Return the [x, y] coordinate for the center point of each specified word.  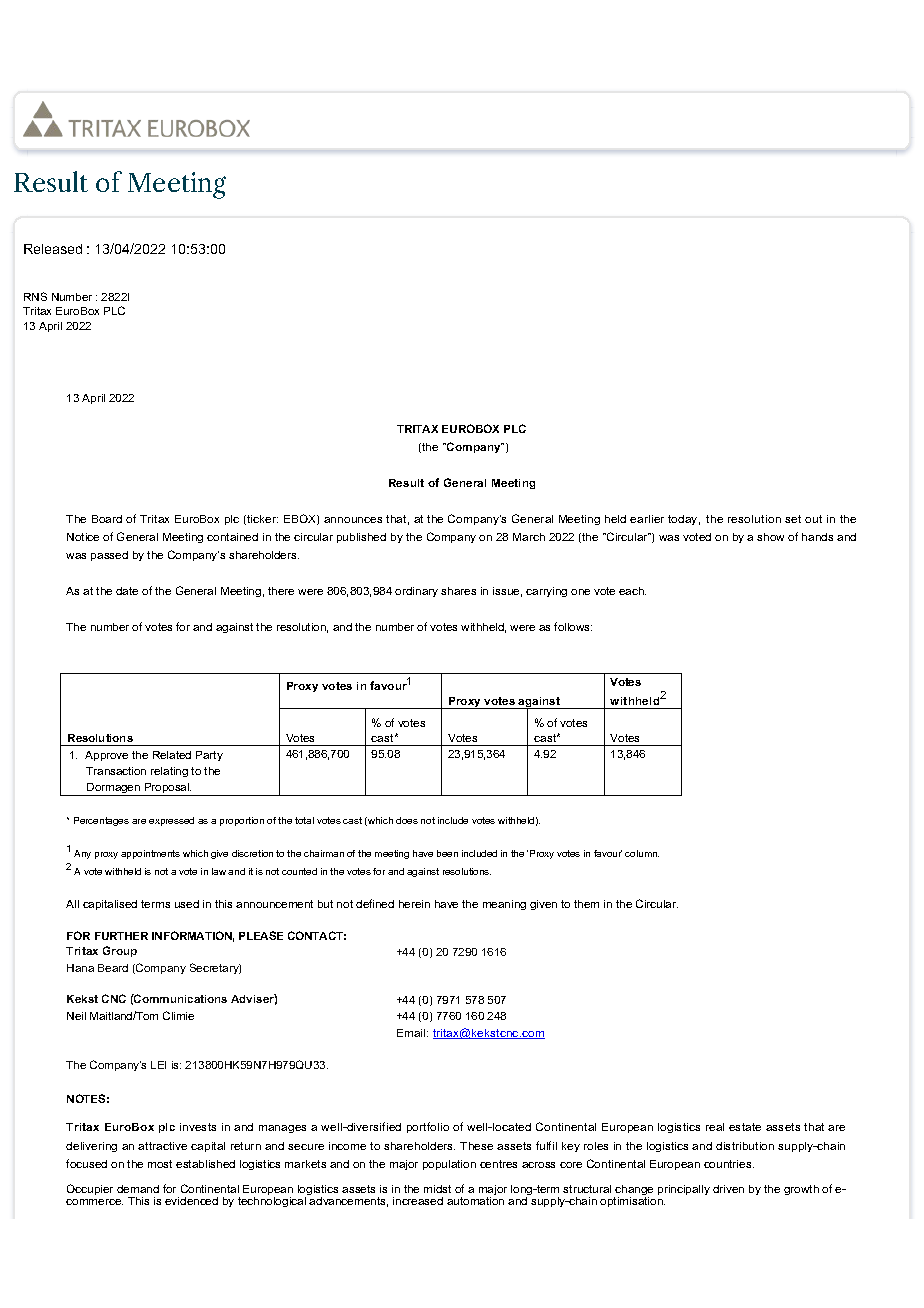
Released [53, 249]
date [127, 591]
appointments [150, 854]
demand [138, 1189]
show [770, 537]
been [447, 853]
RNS [35, 296]
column [642, 853]
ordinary [416, 592]
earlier [647, 519]
